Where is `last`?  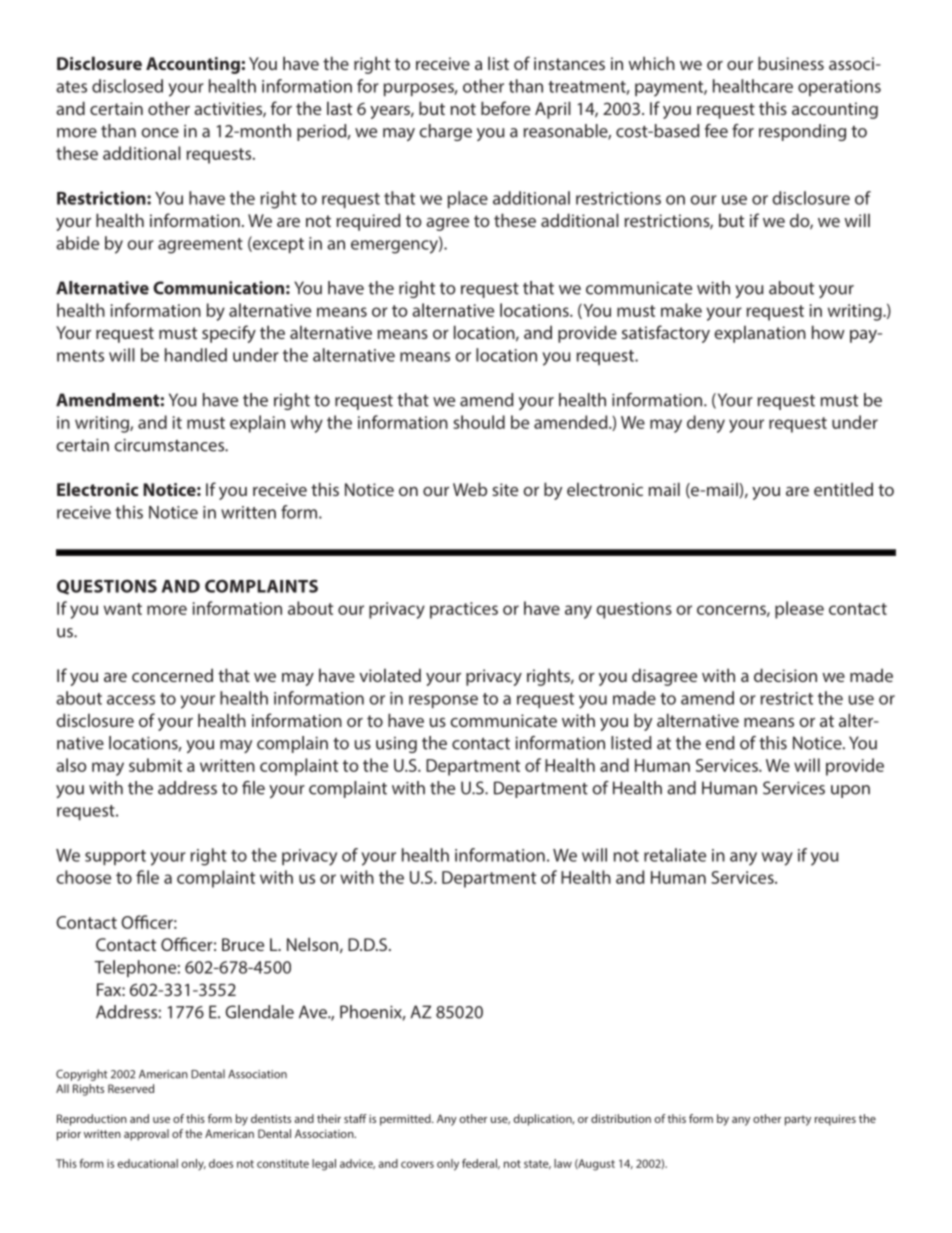 last is located at coordinates (339, 108).
